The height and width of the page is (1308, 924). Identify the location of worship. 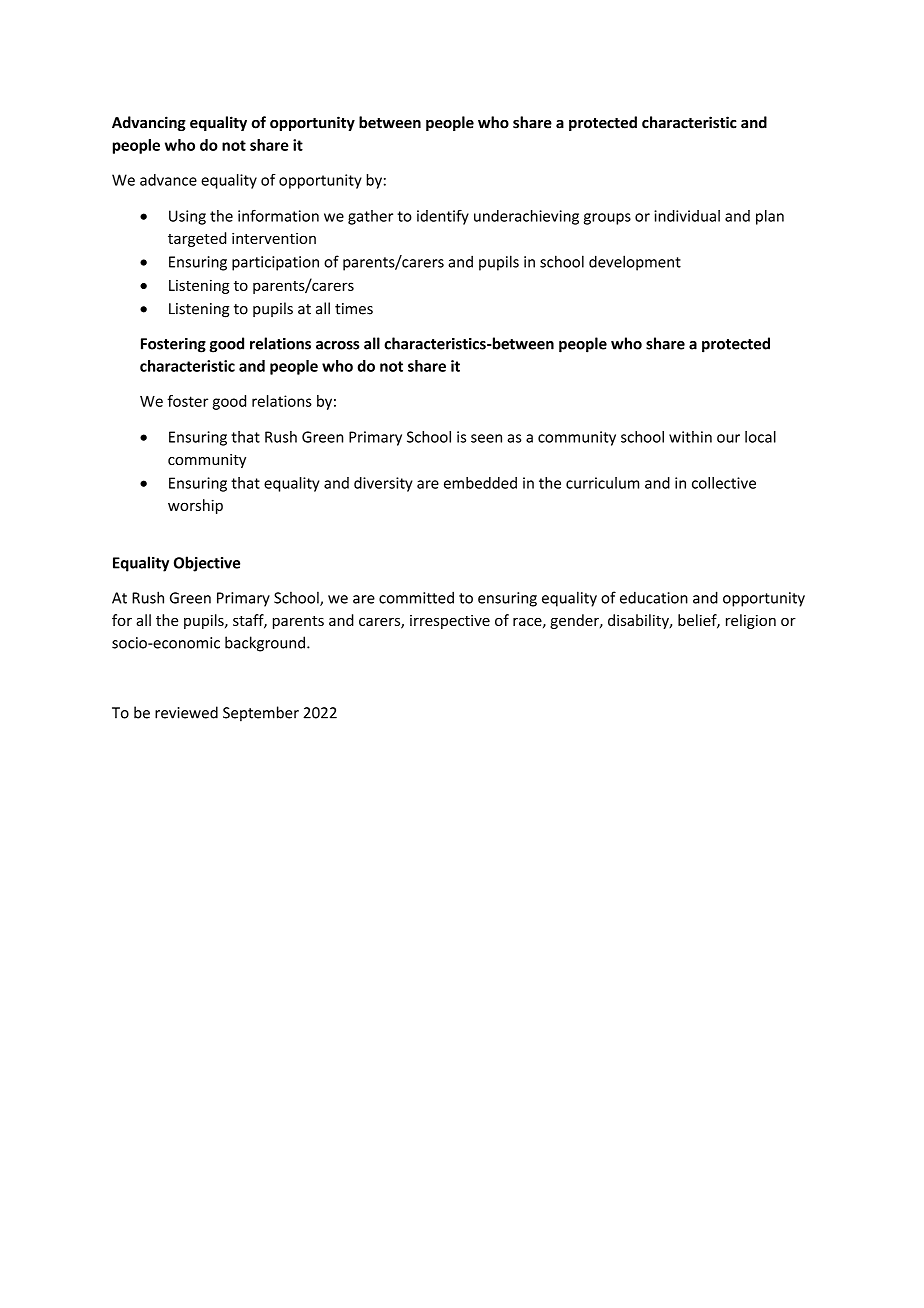
(195, 506).
